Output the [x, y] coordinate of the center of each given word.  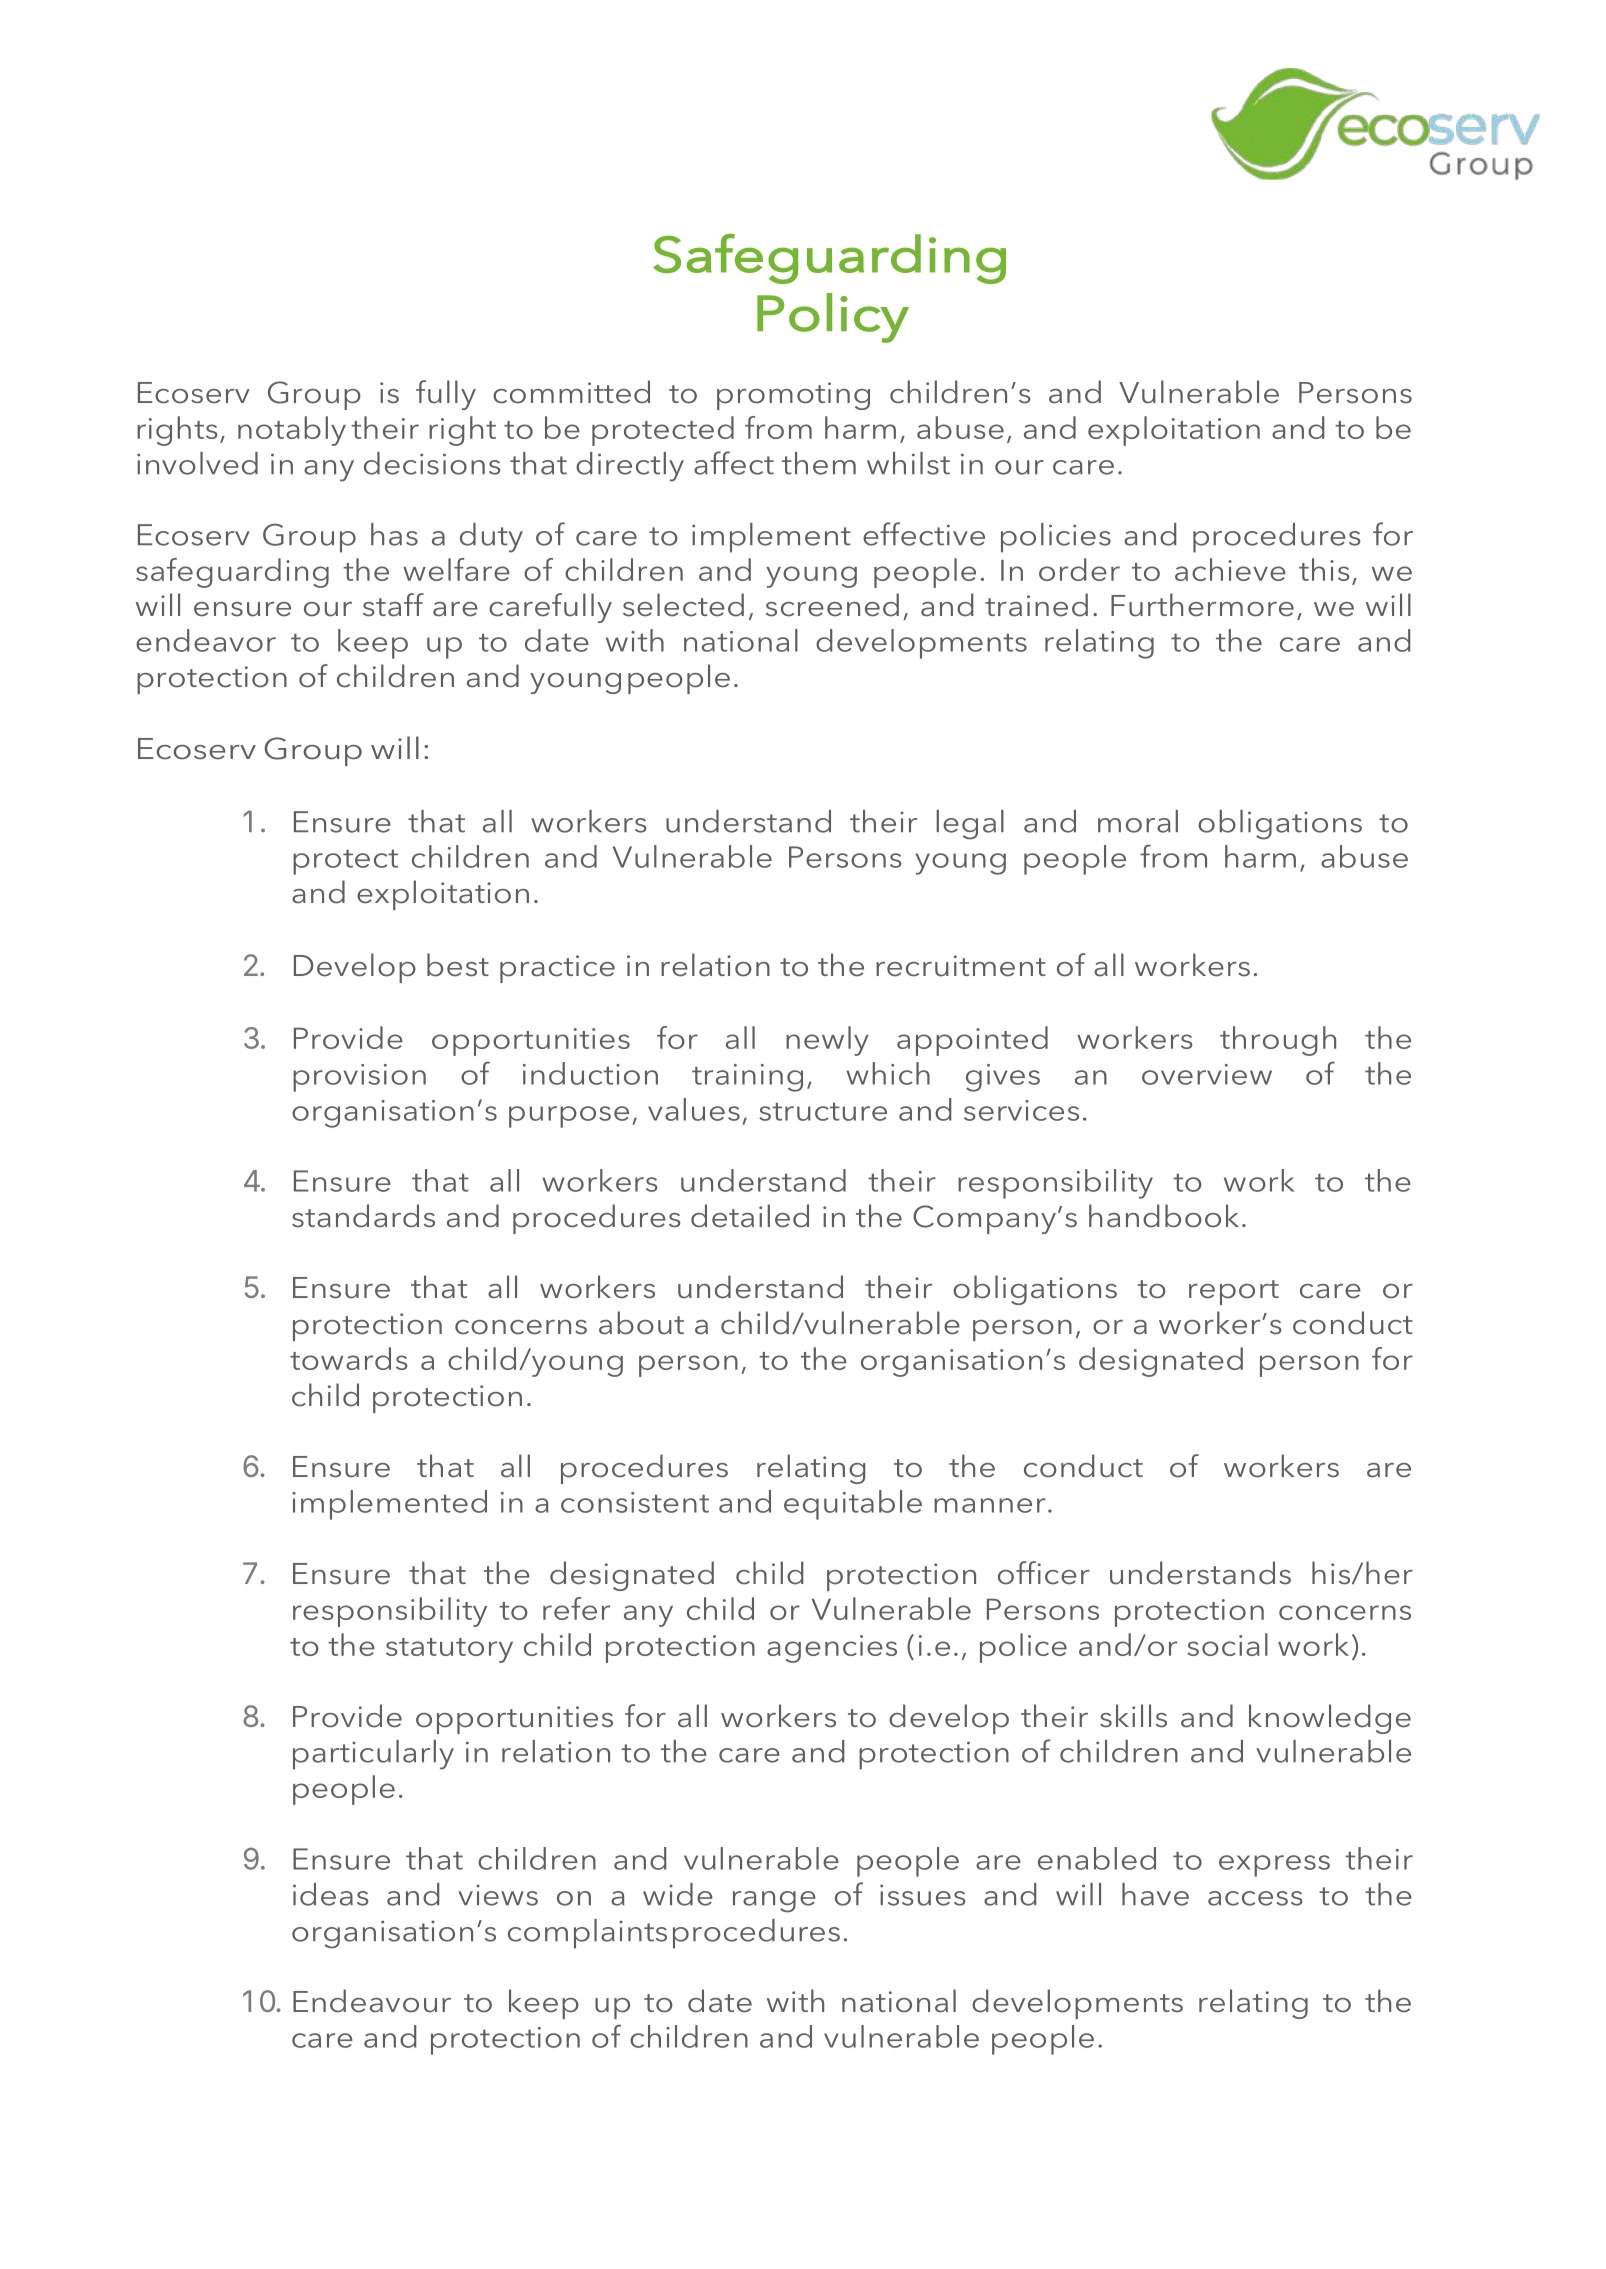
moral [1138, 821]
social [1227, 1644]
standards [363, 1216]
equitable [853, 1505]
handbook [1164, 1216]
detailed [750, 1216]
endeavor [206, 640]
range [774, 1902]
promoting [793, 396]
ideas [331, 1894]
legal [970, 825]
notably [292, 431]
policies [1056, 538]
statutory [449, 1650]
